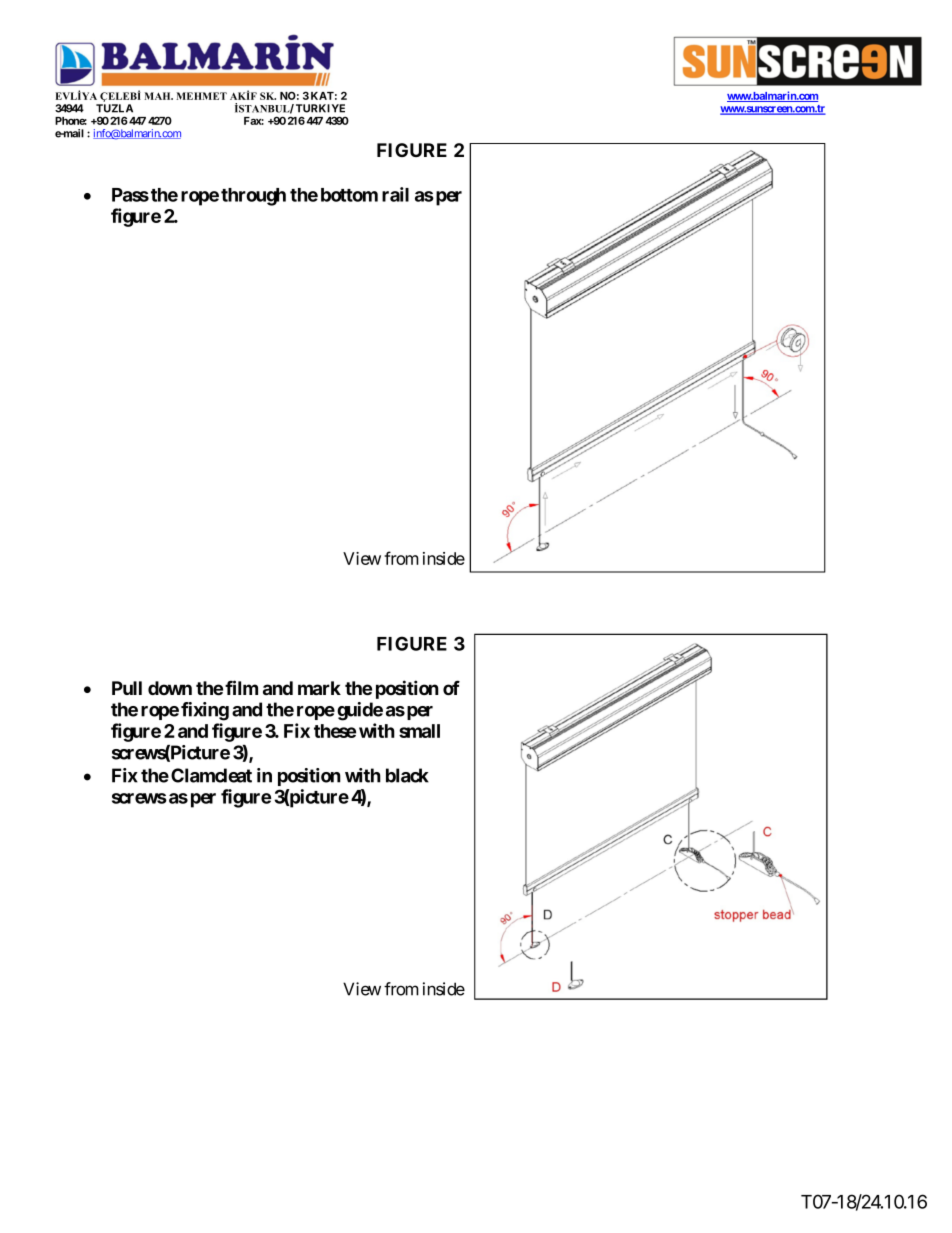  I want to click on bottom, so click(349, 195).
